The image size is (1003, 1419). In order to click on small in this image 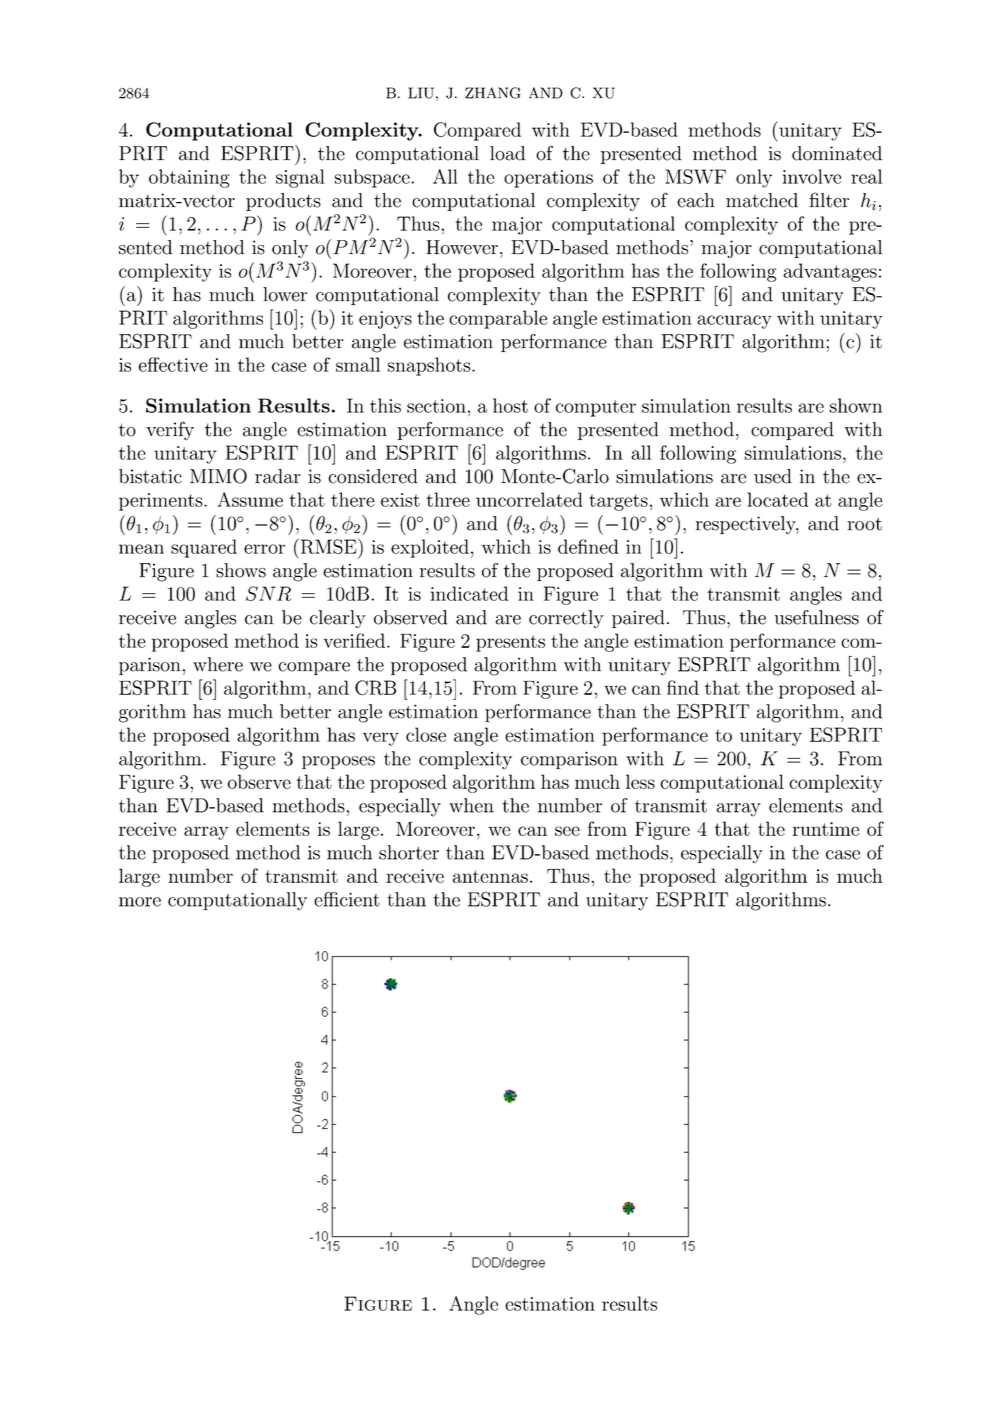, I will do `click(358, 364)`.
